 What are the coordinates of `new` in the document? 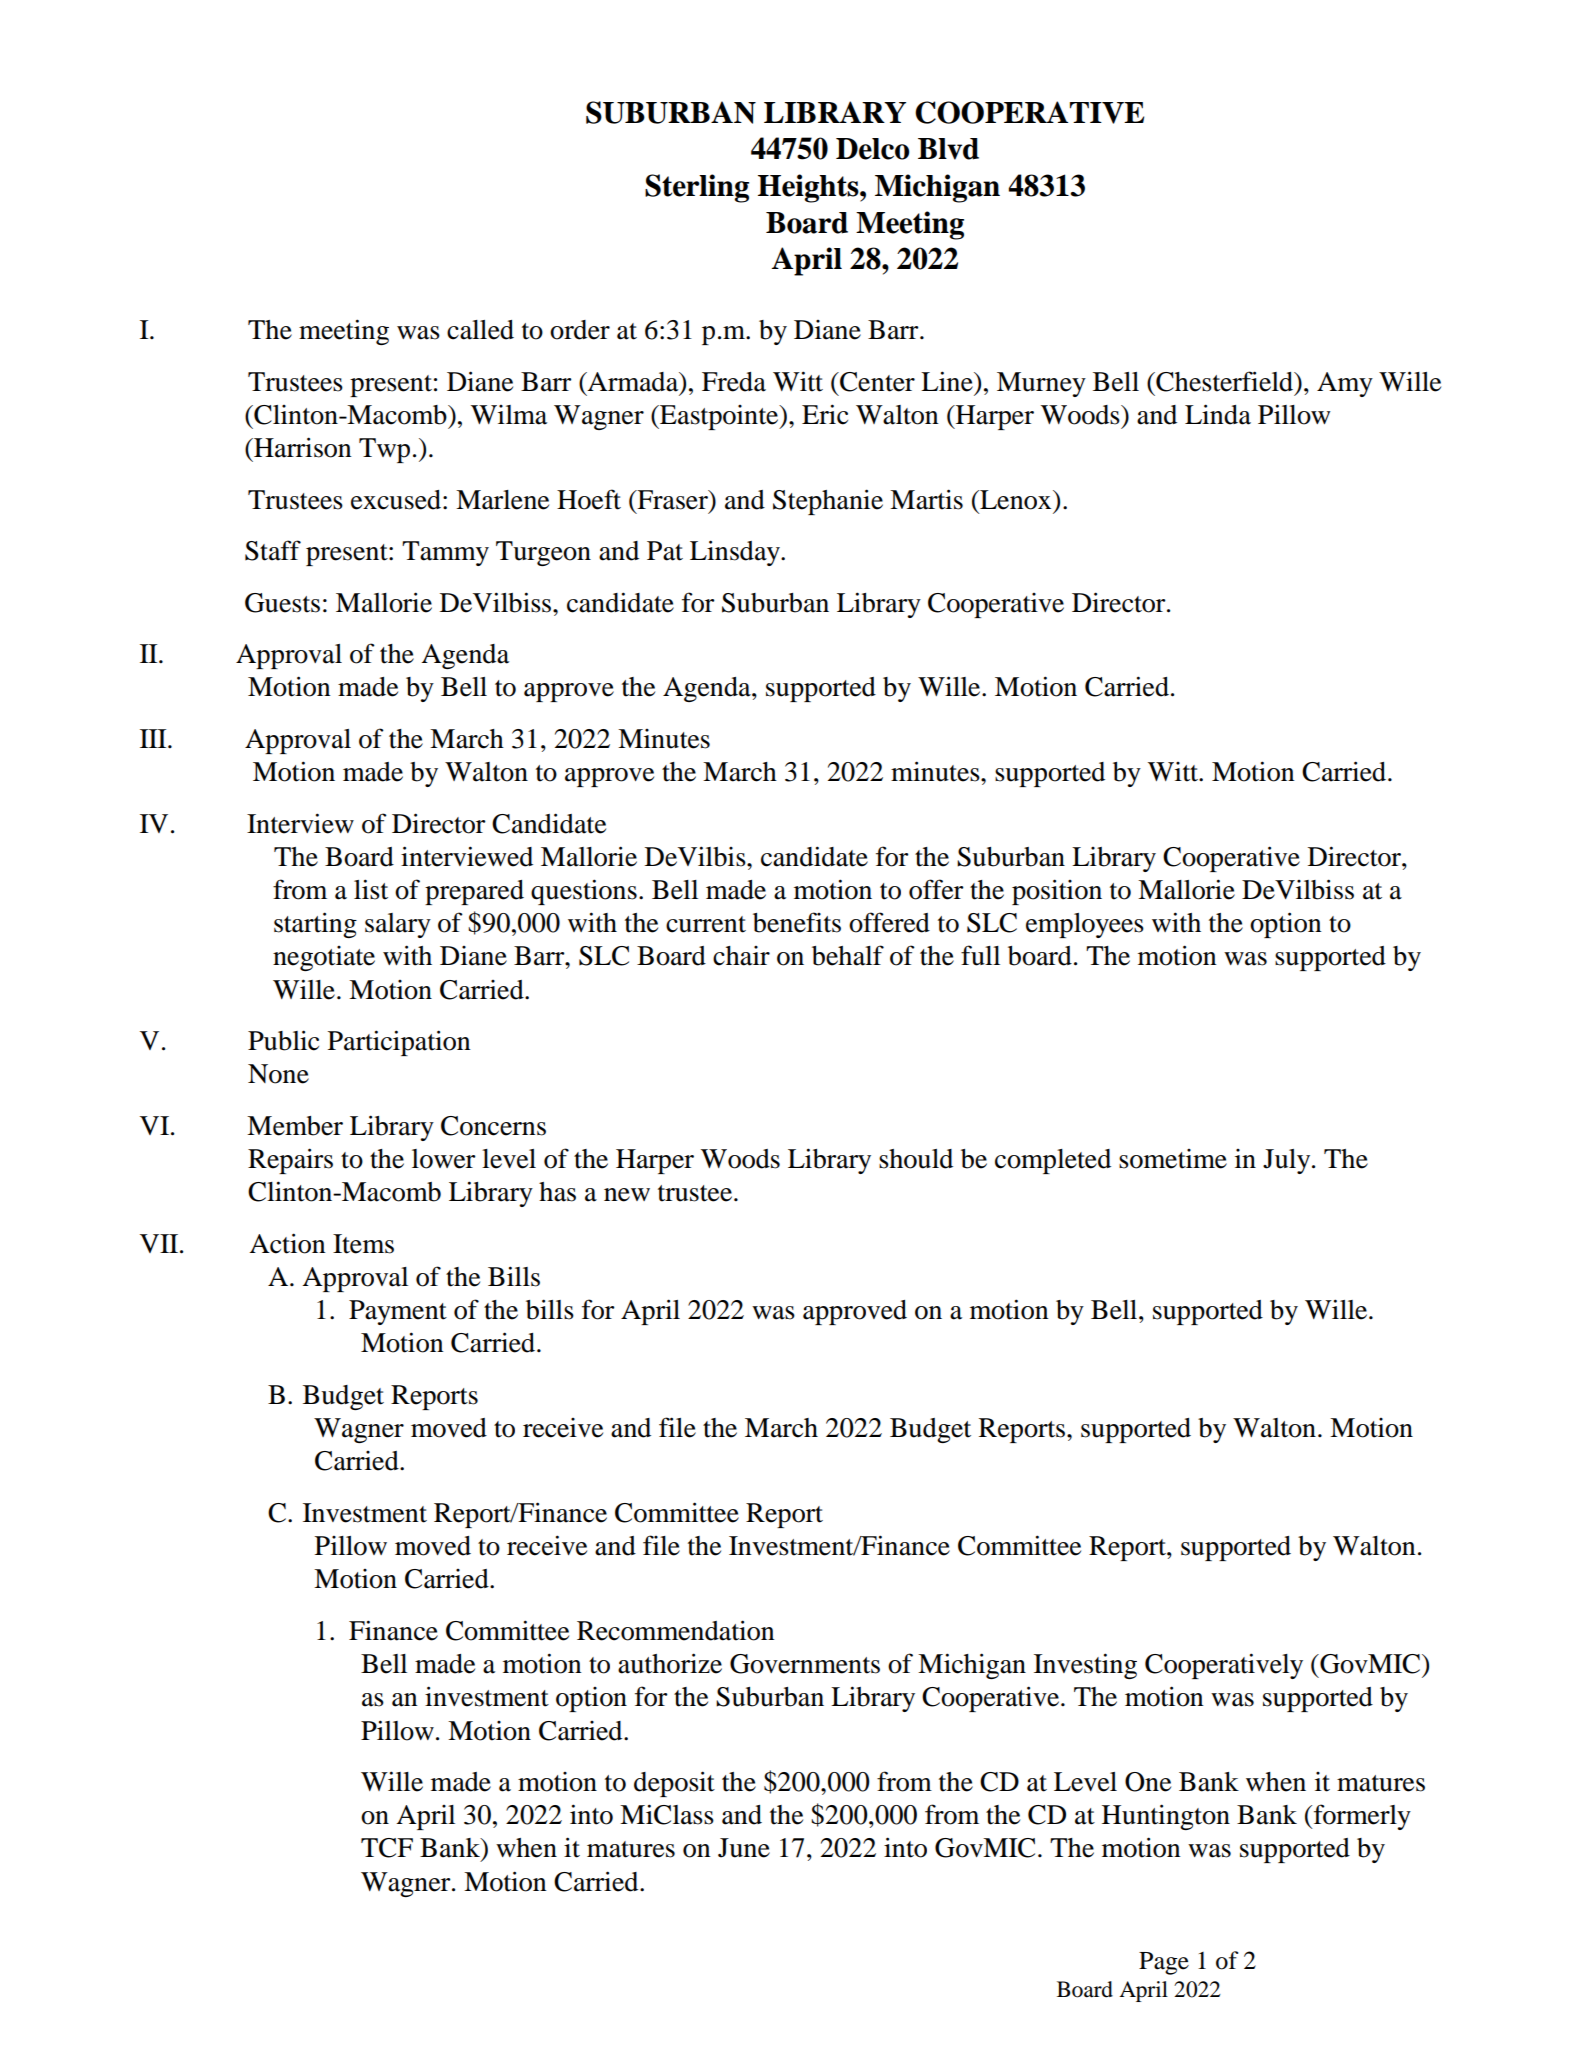 It's located at (627, 1195).
